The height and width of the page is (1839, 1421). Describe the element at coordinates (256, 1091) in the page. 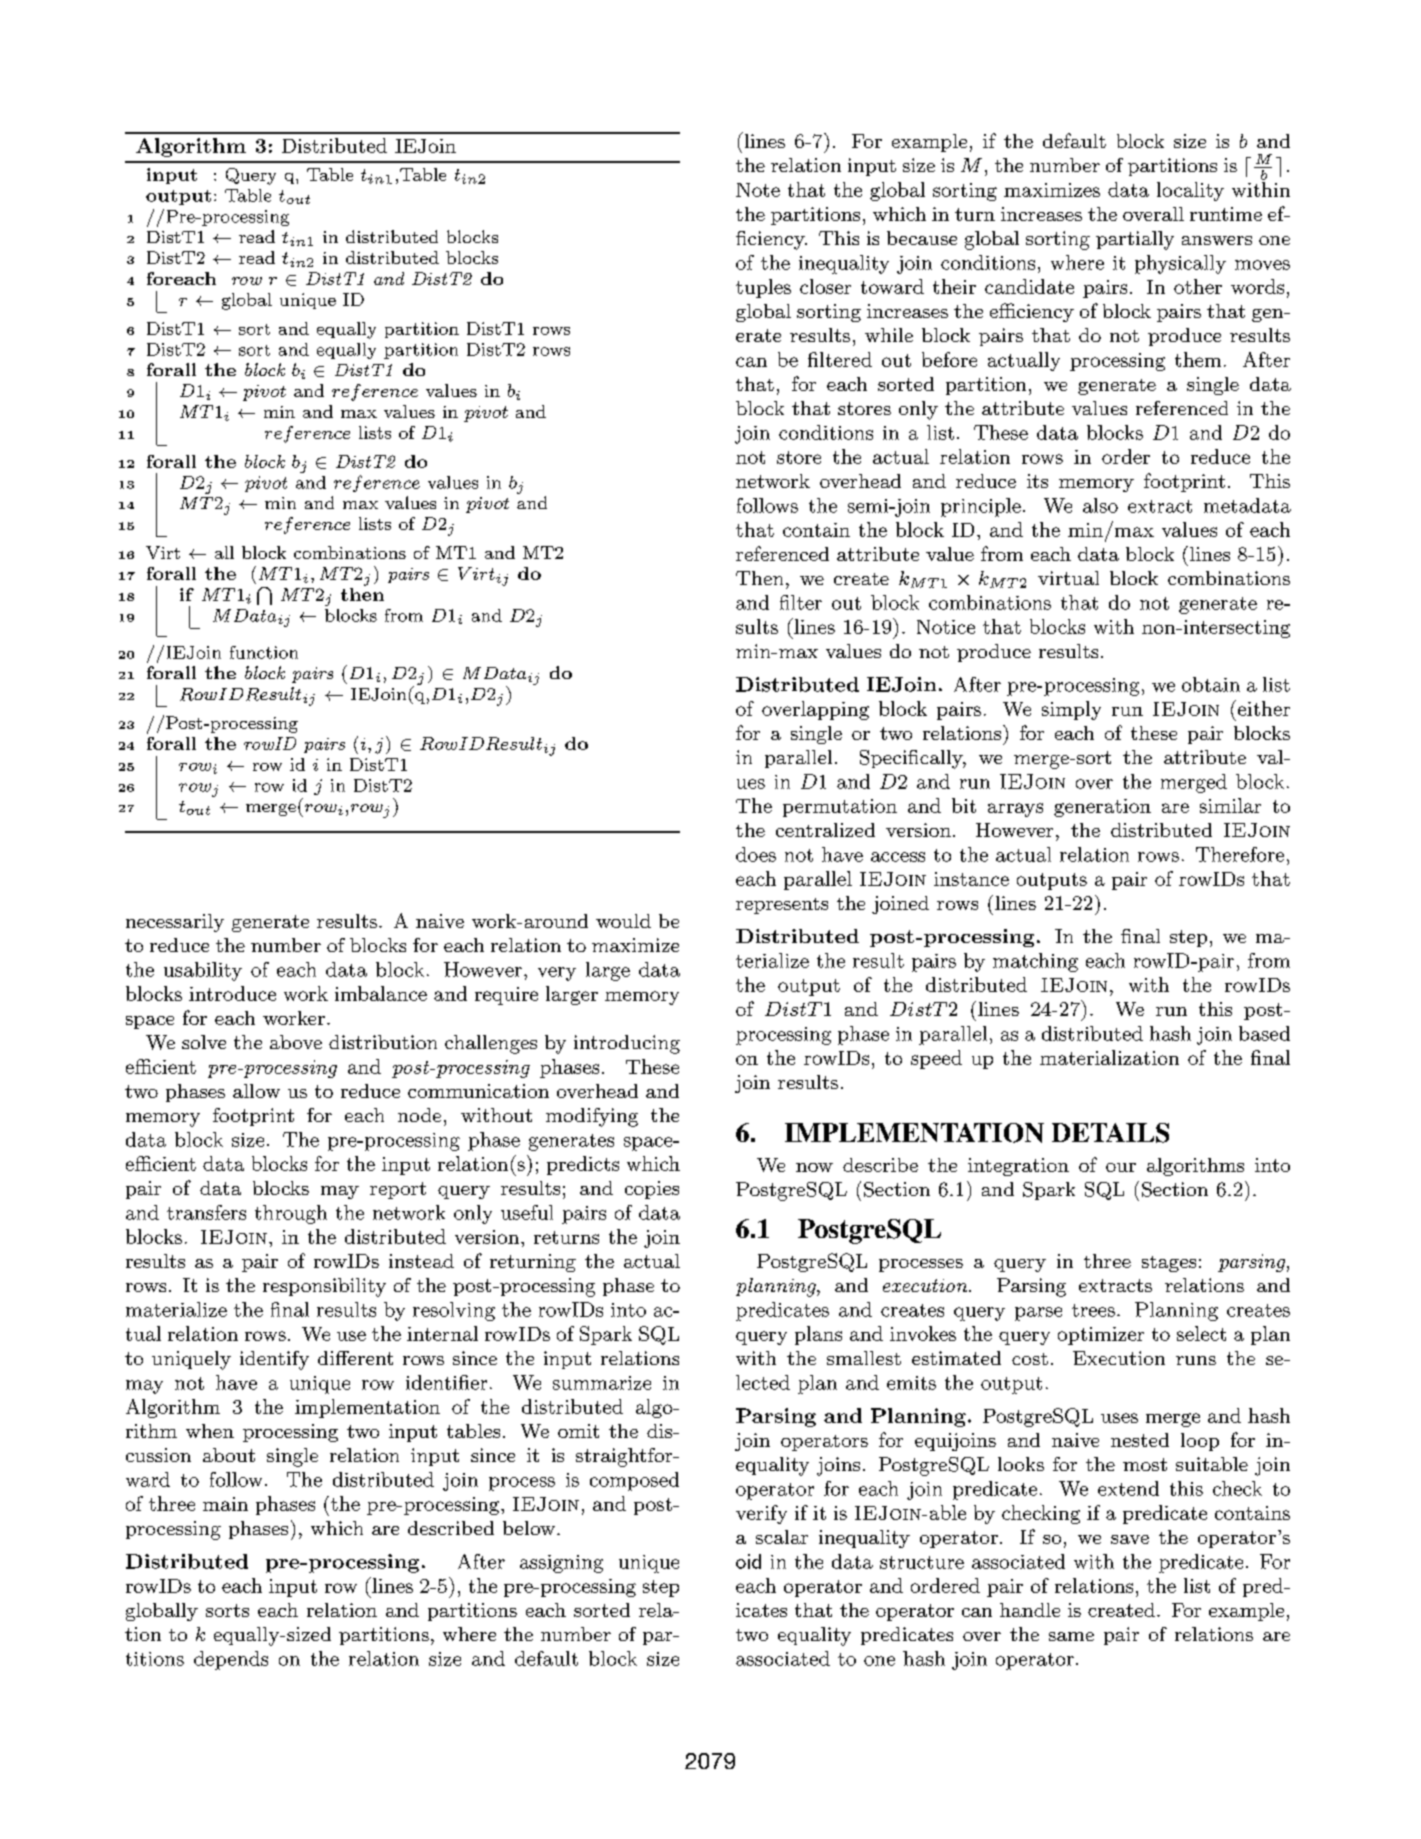

I see `allow` at that location.
